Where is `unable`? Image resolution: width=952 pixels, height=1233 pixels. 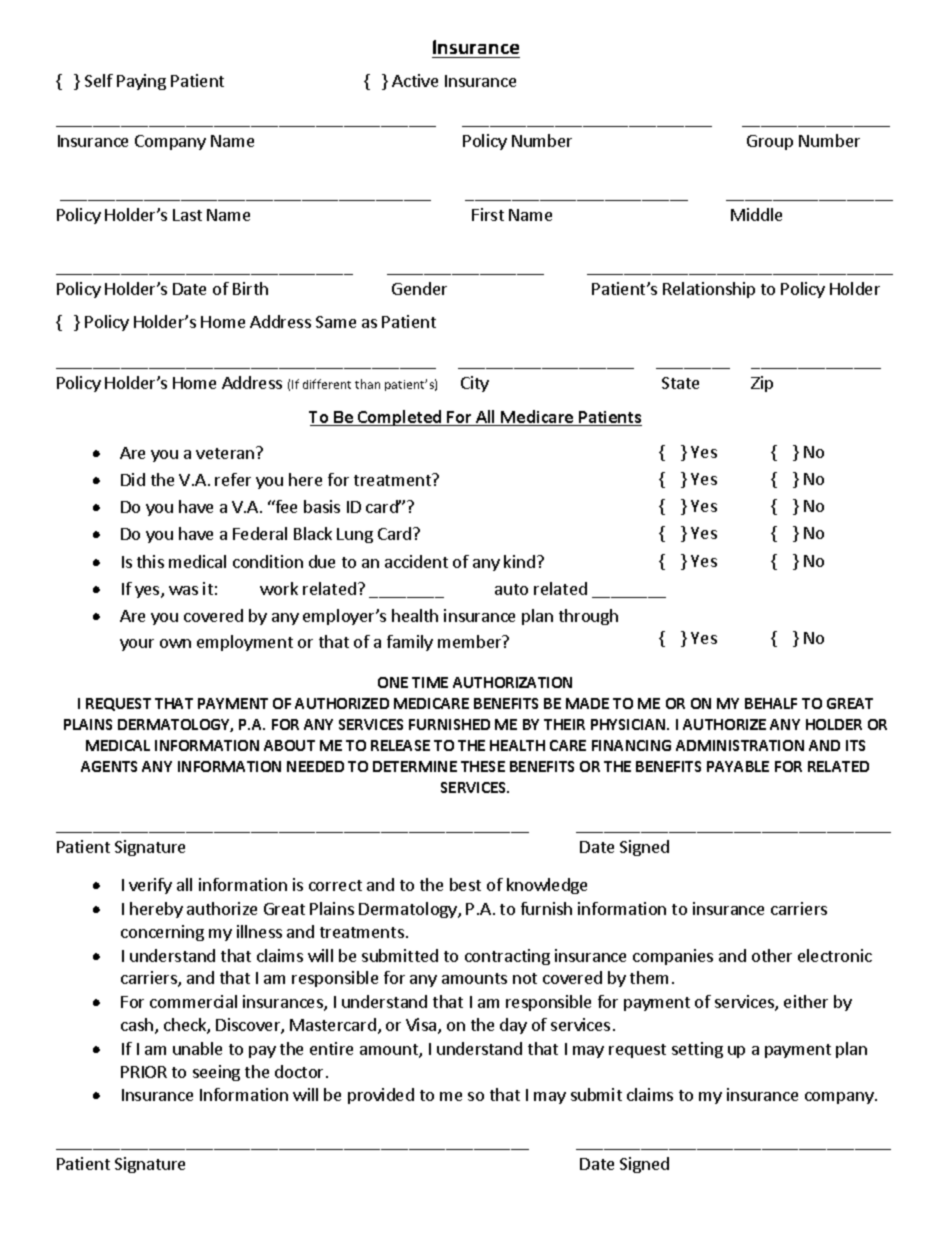
unable is located at coordinates (197, 1048).
